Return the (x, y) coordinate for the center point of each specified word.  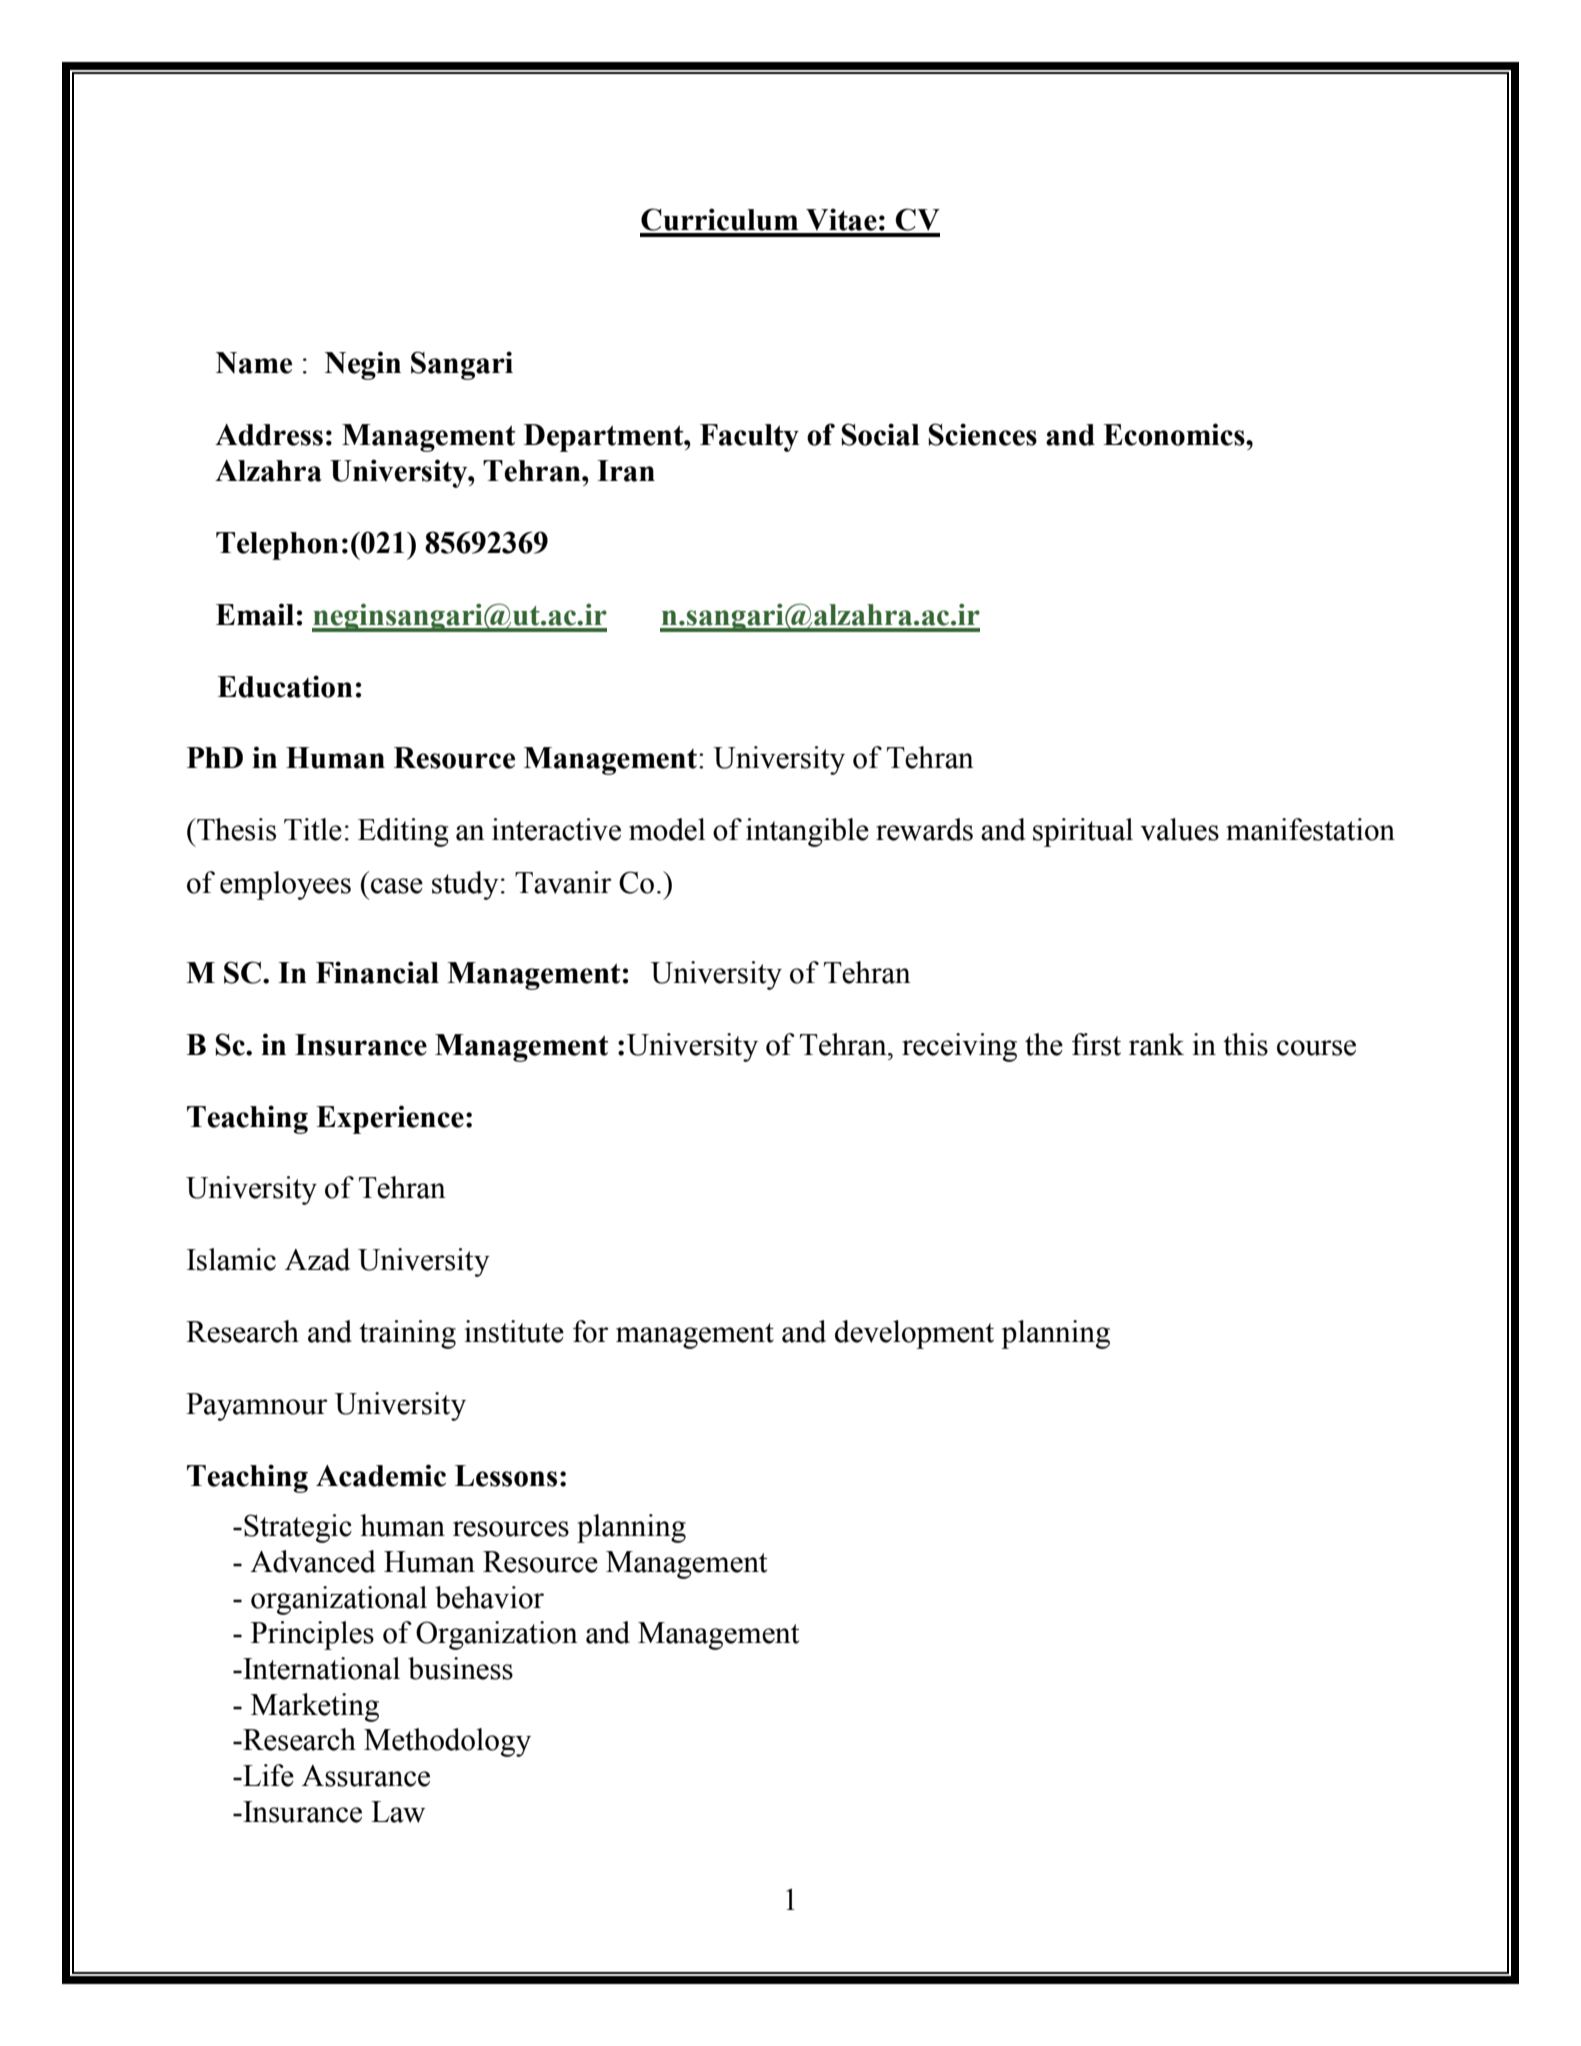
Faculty (749, 438)
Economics (1175, 434)
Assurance (366, 1776)
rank (1156, 1044)
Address (269, 435)
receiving (959, 1047)
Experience (390, 1119)
